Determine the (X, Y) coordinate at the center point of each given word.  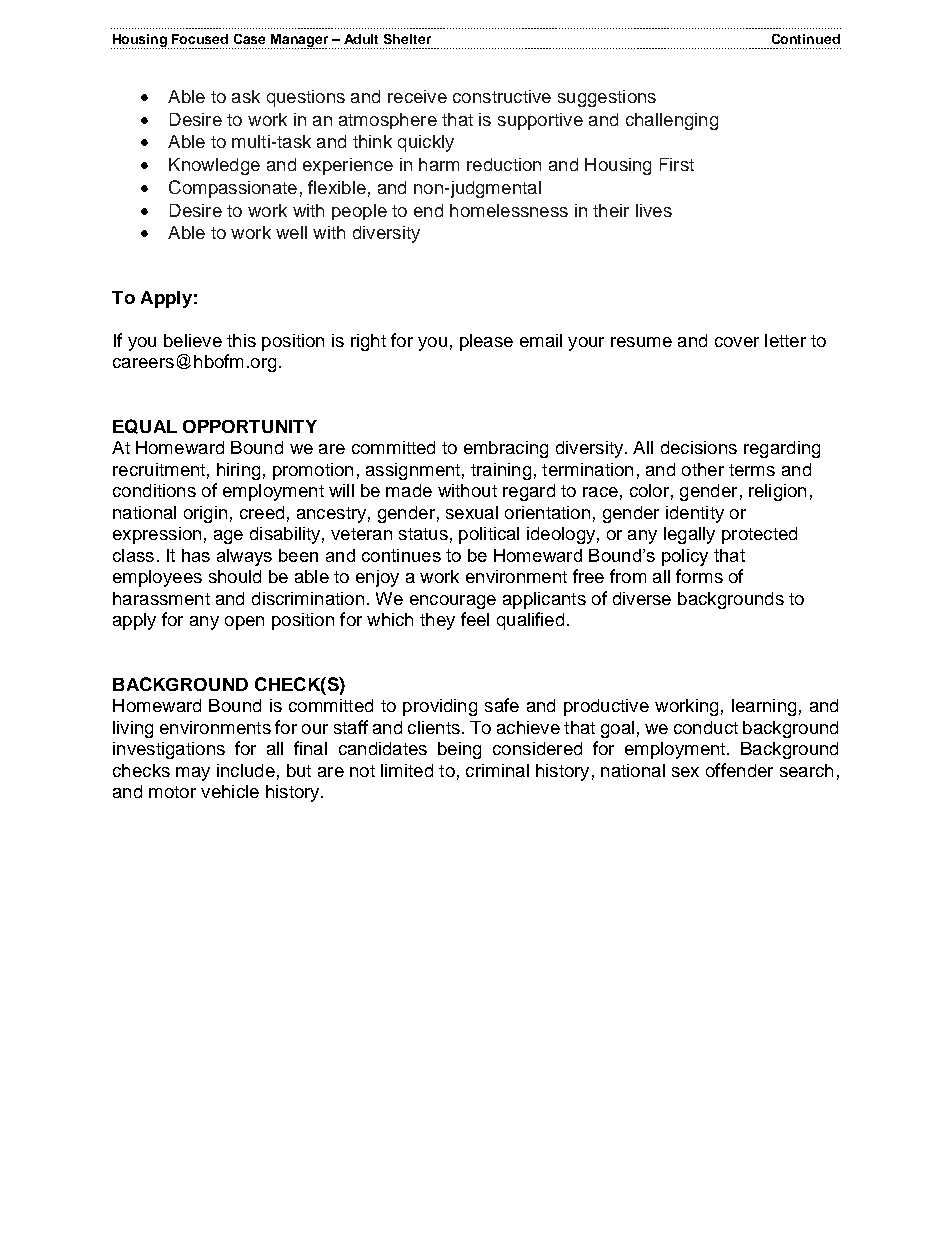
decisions (699, 447)
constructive (502, 96)
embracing (506, 449)
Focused (200, 39)
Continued (806, 39)
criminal (497, 770)
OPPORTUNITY (250, 426)
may (193, 774)
